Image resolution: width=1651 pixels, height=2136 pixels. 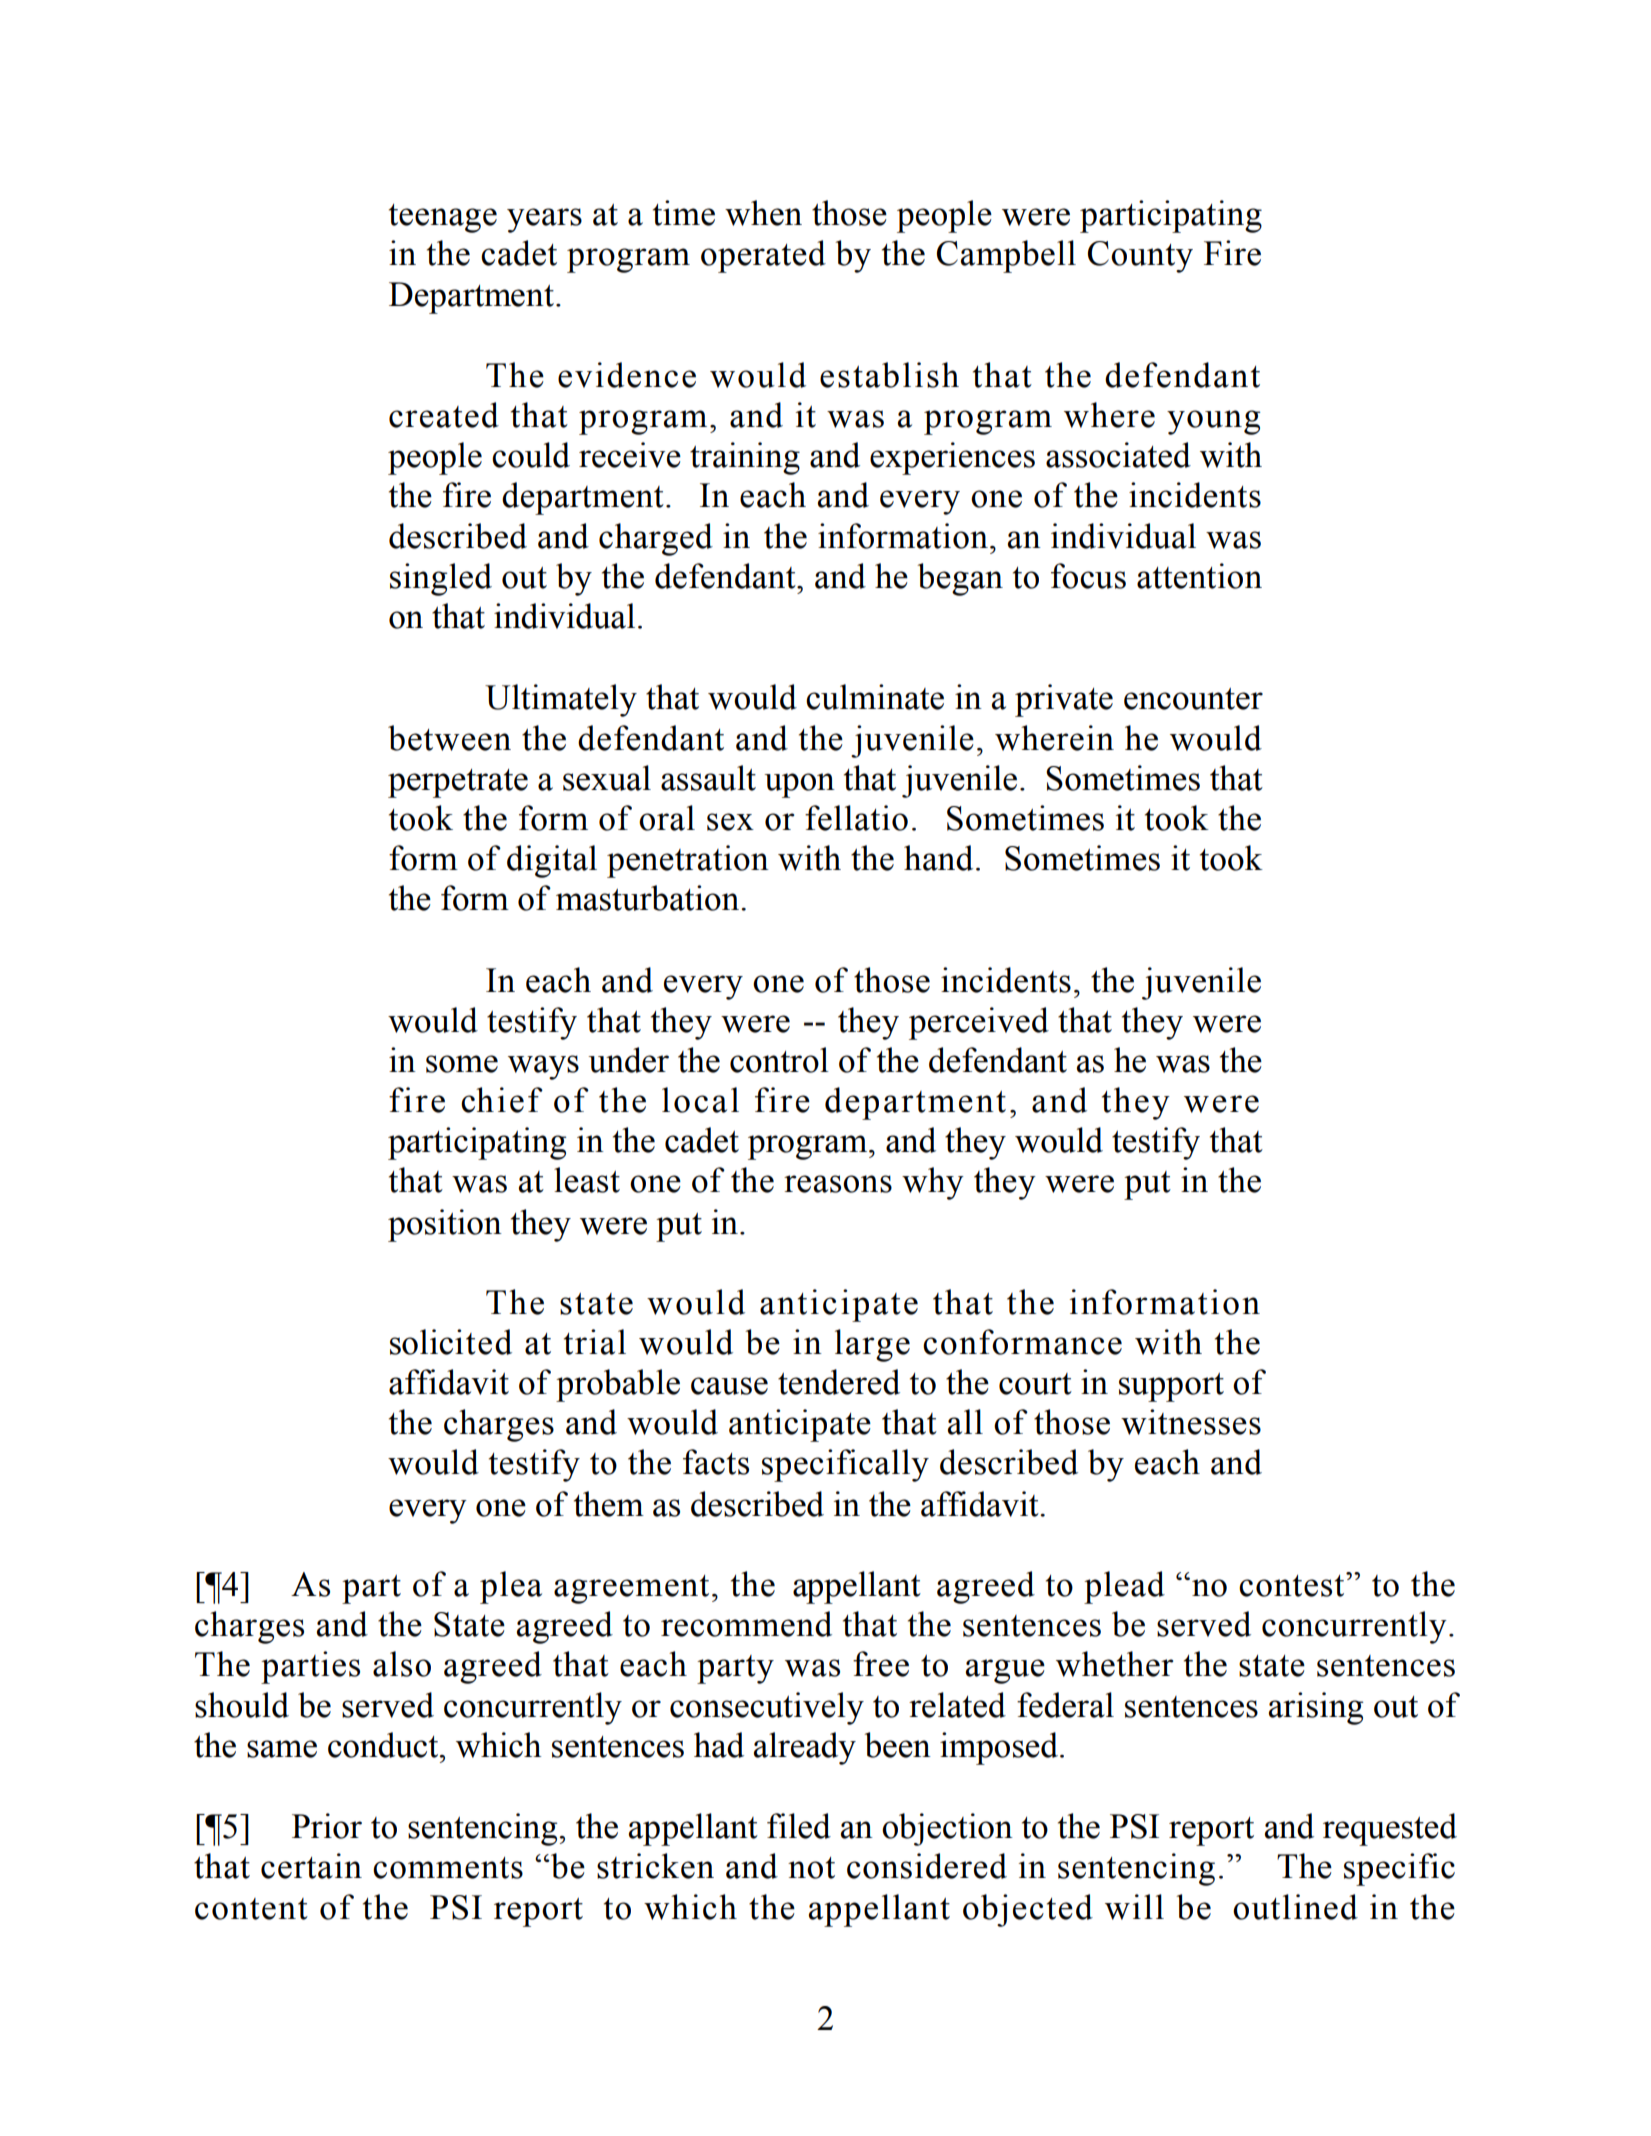 What do you see at coordinates (443, 218) in the image?
I see `teenage` at bounding box center [443, 218].
